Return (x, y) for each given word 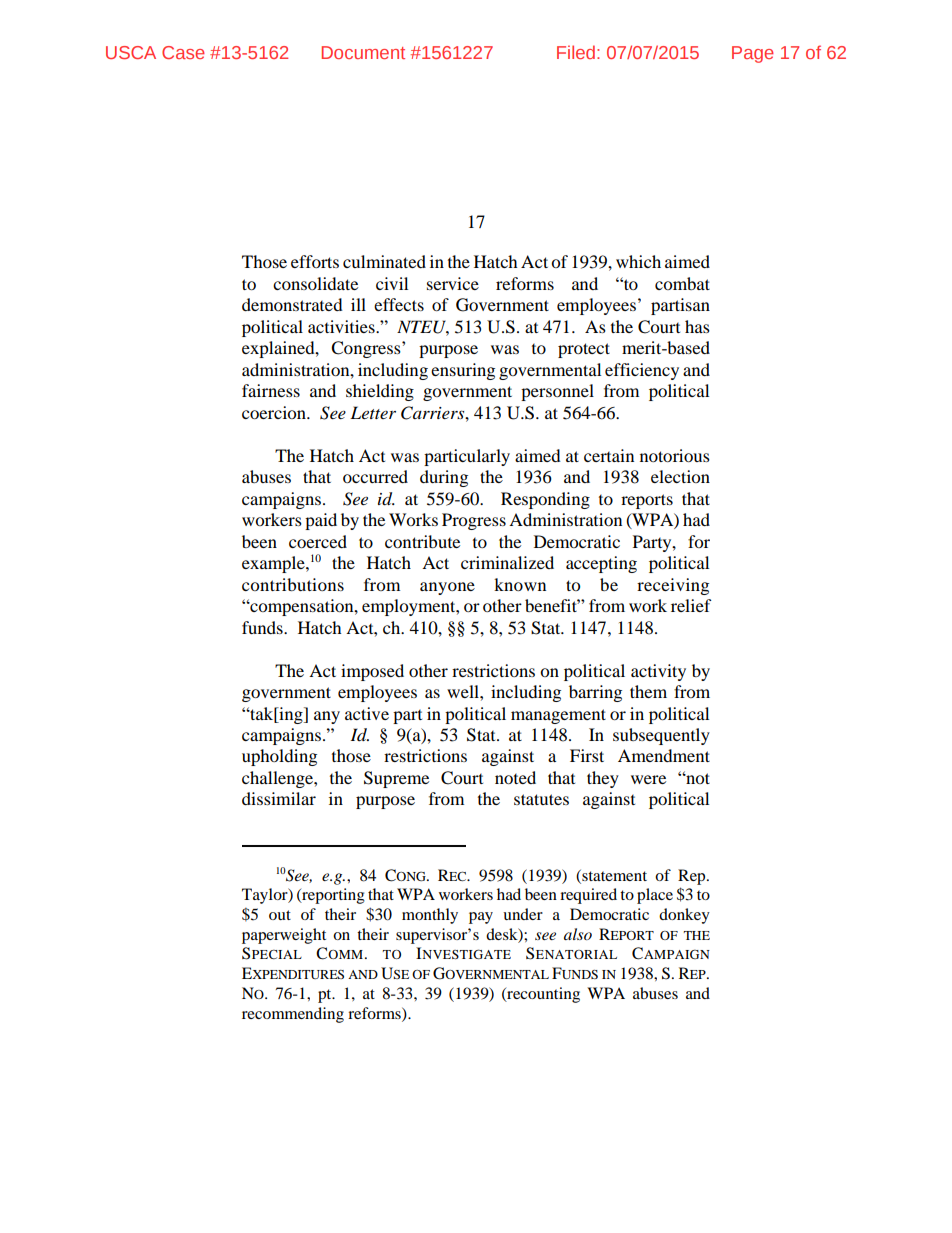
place (655, 896)
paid (321, 521)
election (680, 476)
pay (481, 918)
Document (363, 52)
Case (183, 52)
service (453, 283)
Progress (474, 521)
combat (682, 283)
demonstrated (292, 304)
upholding (279, 757)
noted (515, 777)
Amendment (664, 755)
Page (753, 54)
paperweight (284, 936)
